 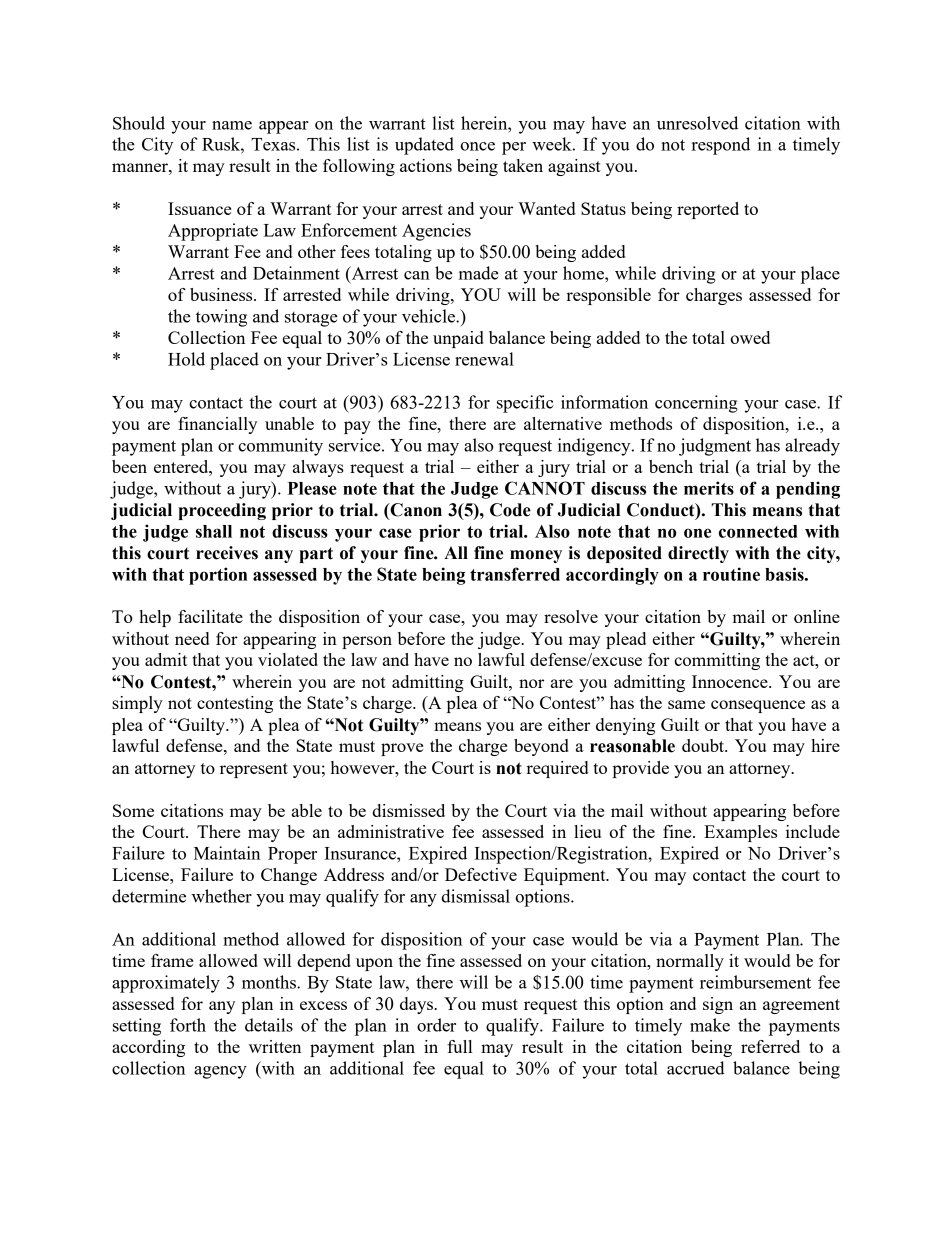 I want to click on full, so click(x=459, y=1046).
